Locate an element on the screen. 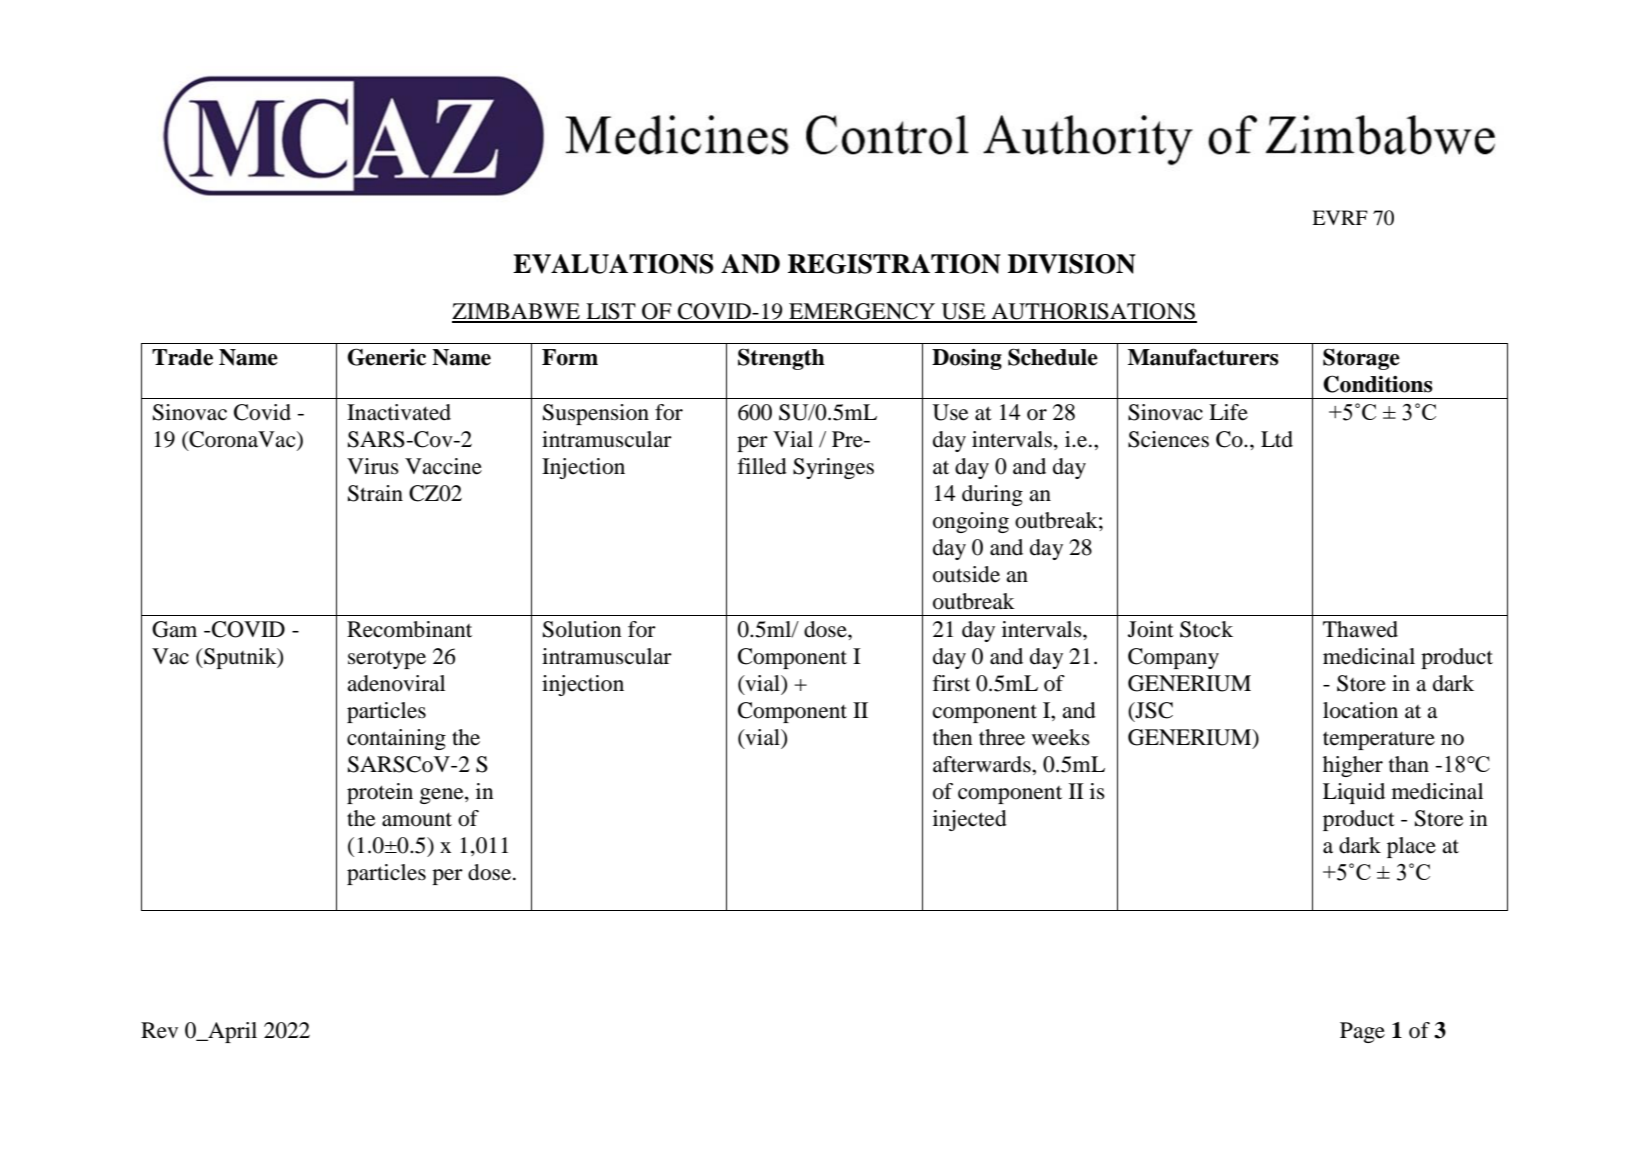  Strain is located at coordinates (375, 493).
